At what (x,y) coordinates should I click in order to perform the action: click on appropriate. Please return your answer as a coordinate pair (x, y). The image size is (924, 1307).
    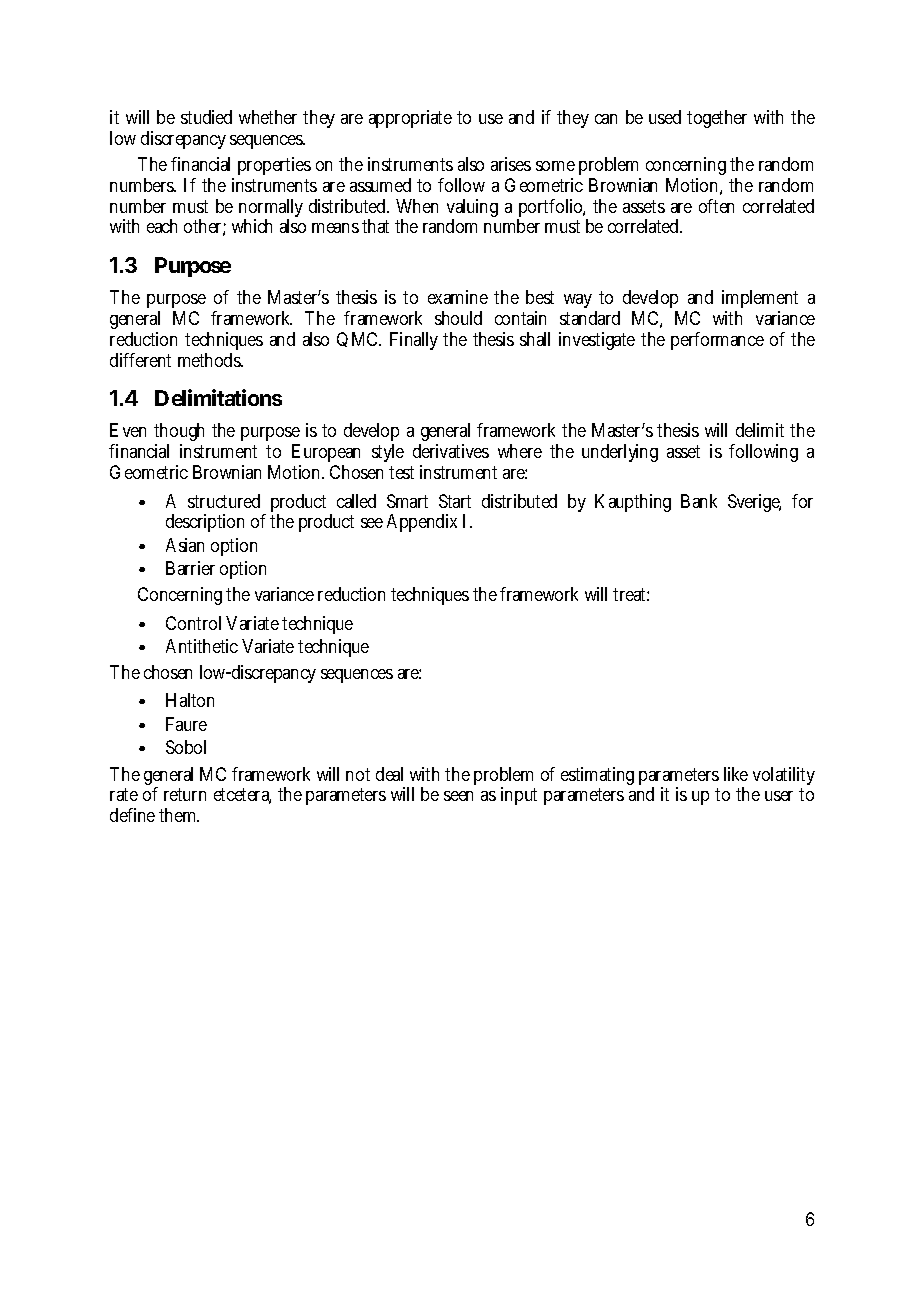
    Looking at the image, I should click on (410, 119).
